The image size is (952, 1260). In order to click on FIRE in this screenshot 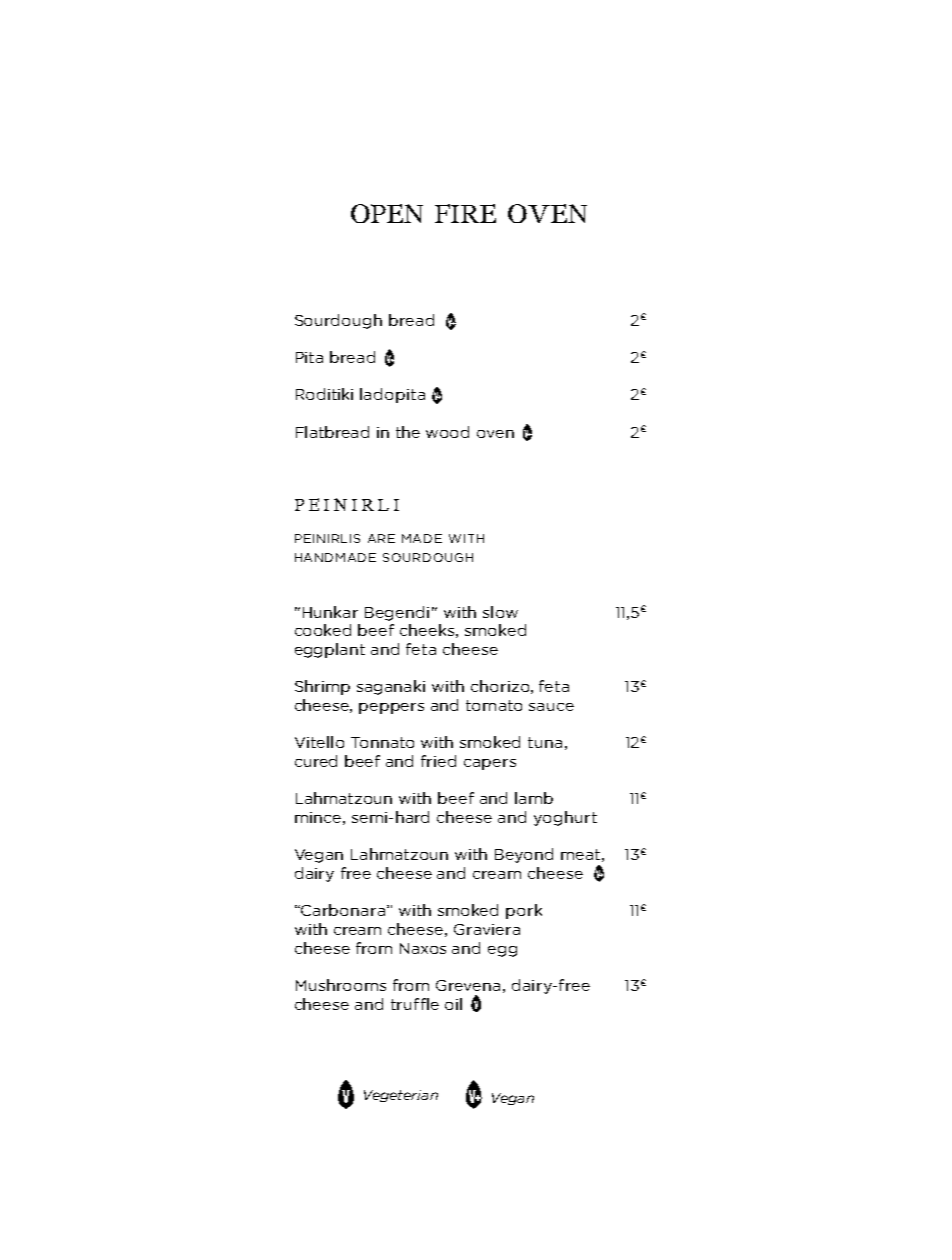, I will do `click(465, 213)`.
